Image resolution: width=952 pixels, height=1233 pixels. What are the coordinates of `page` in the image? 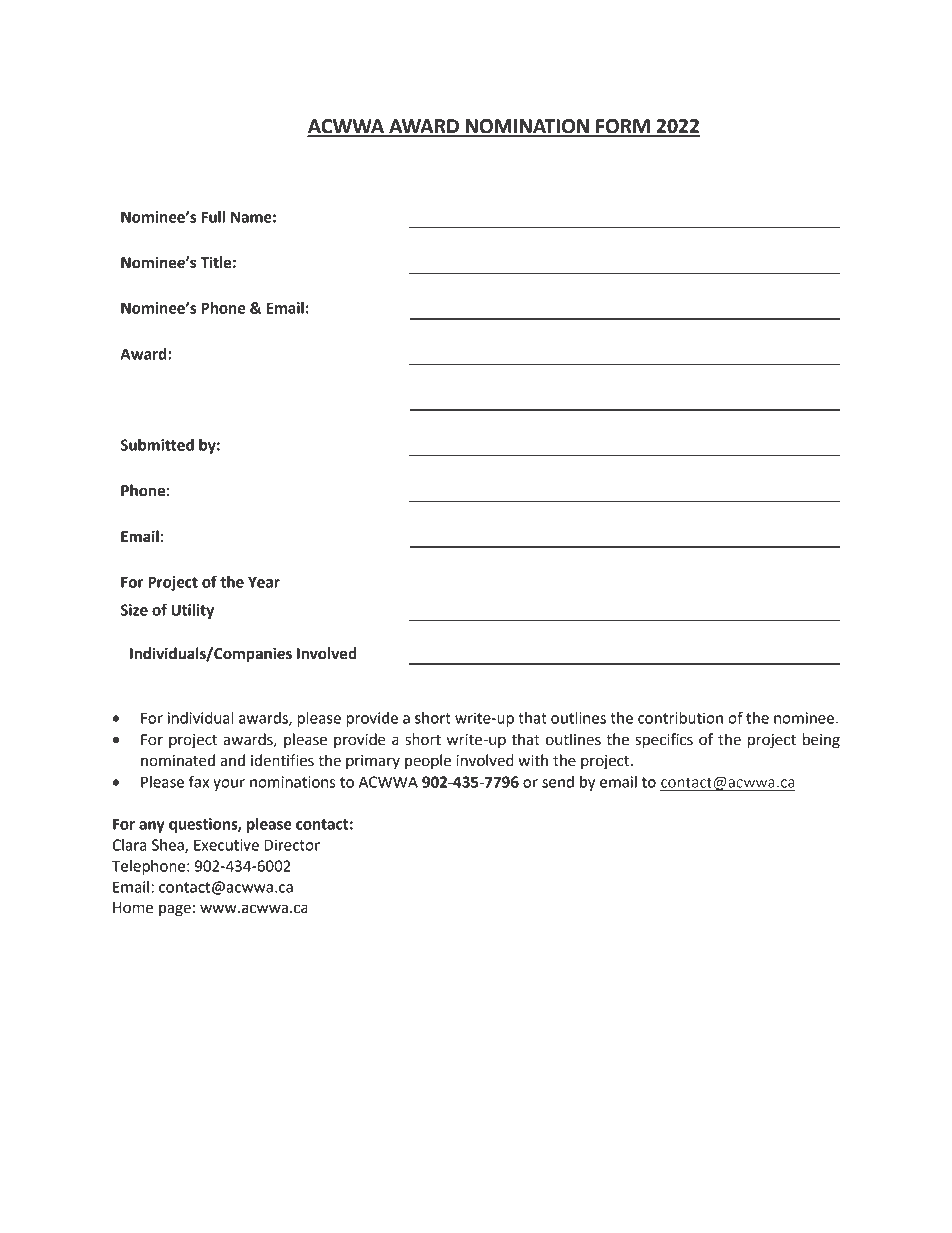 It's located at (175, 910).
